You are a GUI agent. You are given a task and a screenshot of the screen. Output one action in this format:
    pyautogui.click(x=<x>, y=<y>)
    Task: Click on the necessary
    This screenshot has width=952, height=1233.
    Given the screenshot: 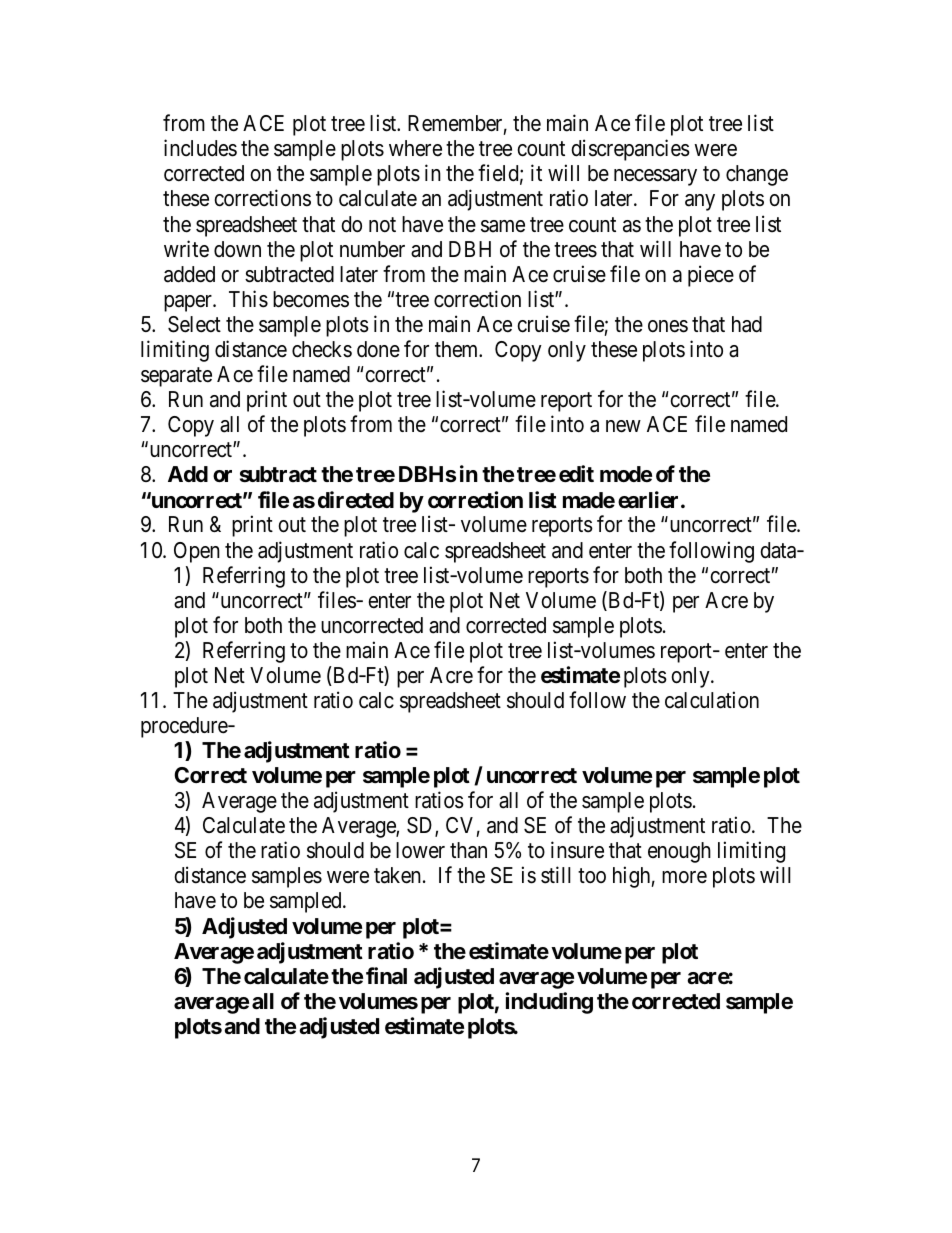 What is the action you would take?
    pyautogui.click(x=655, y=177)
